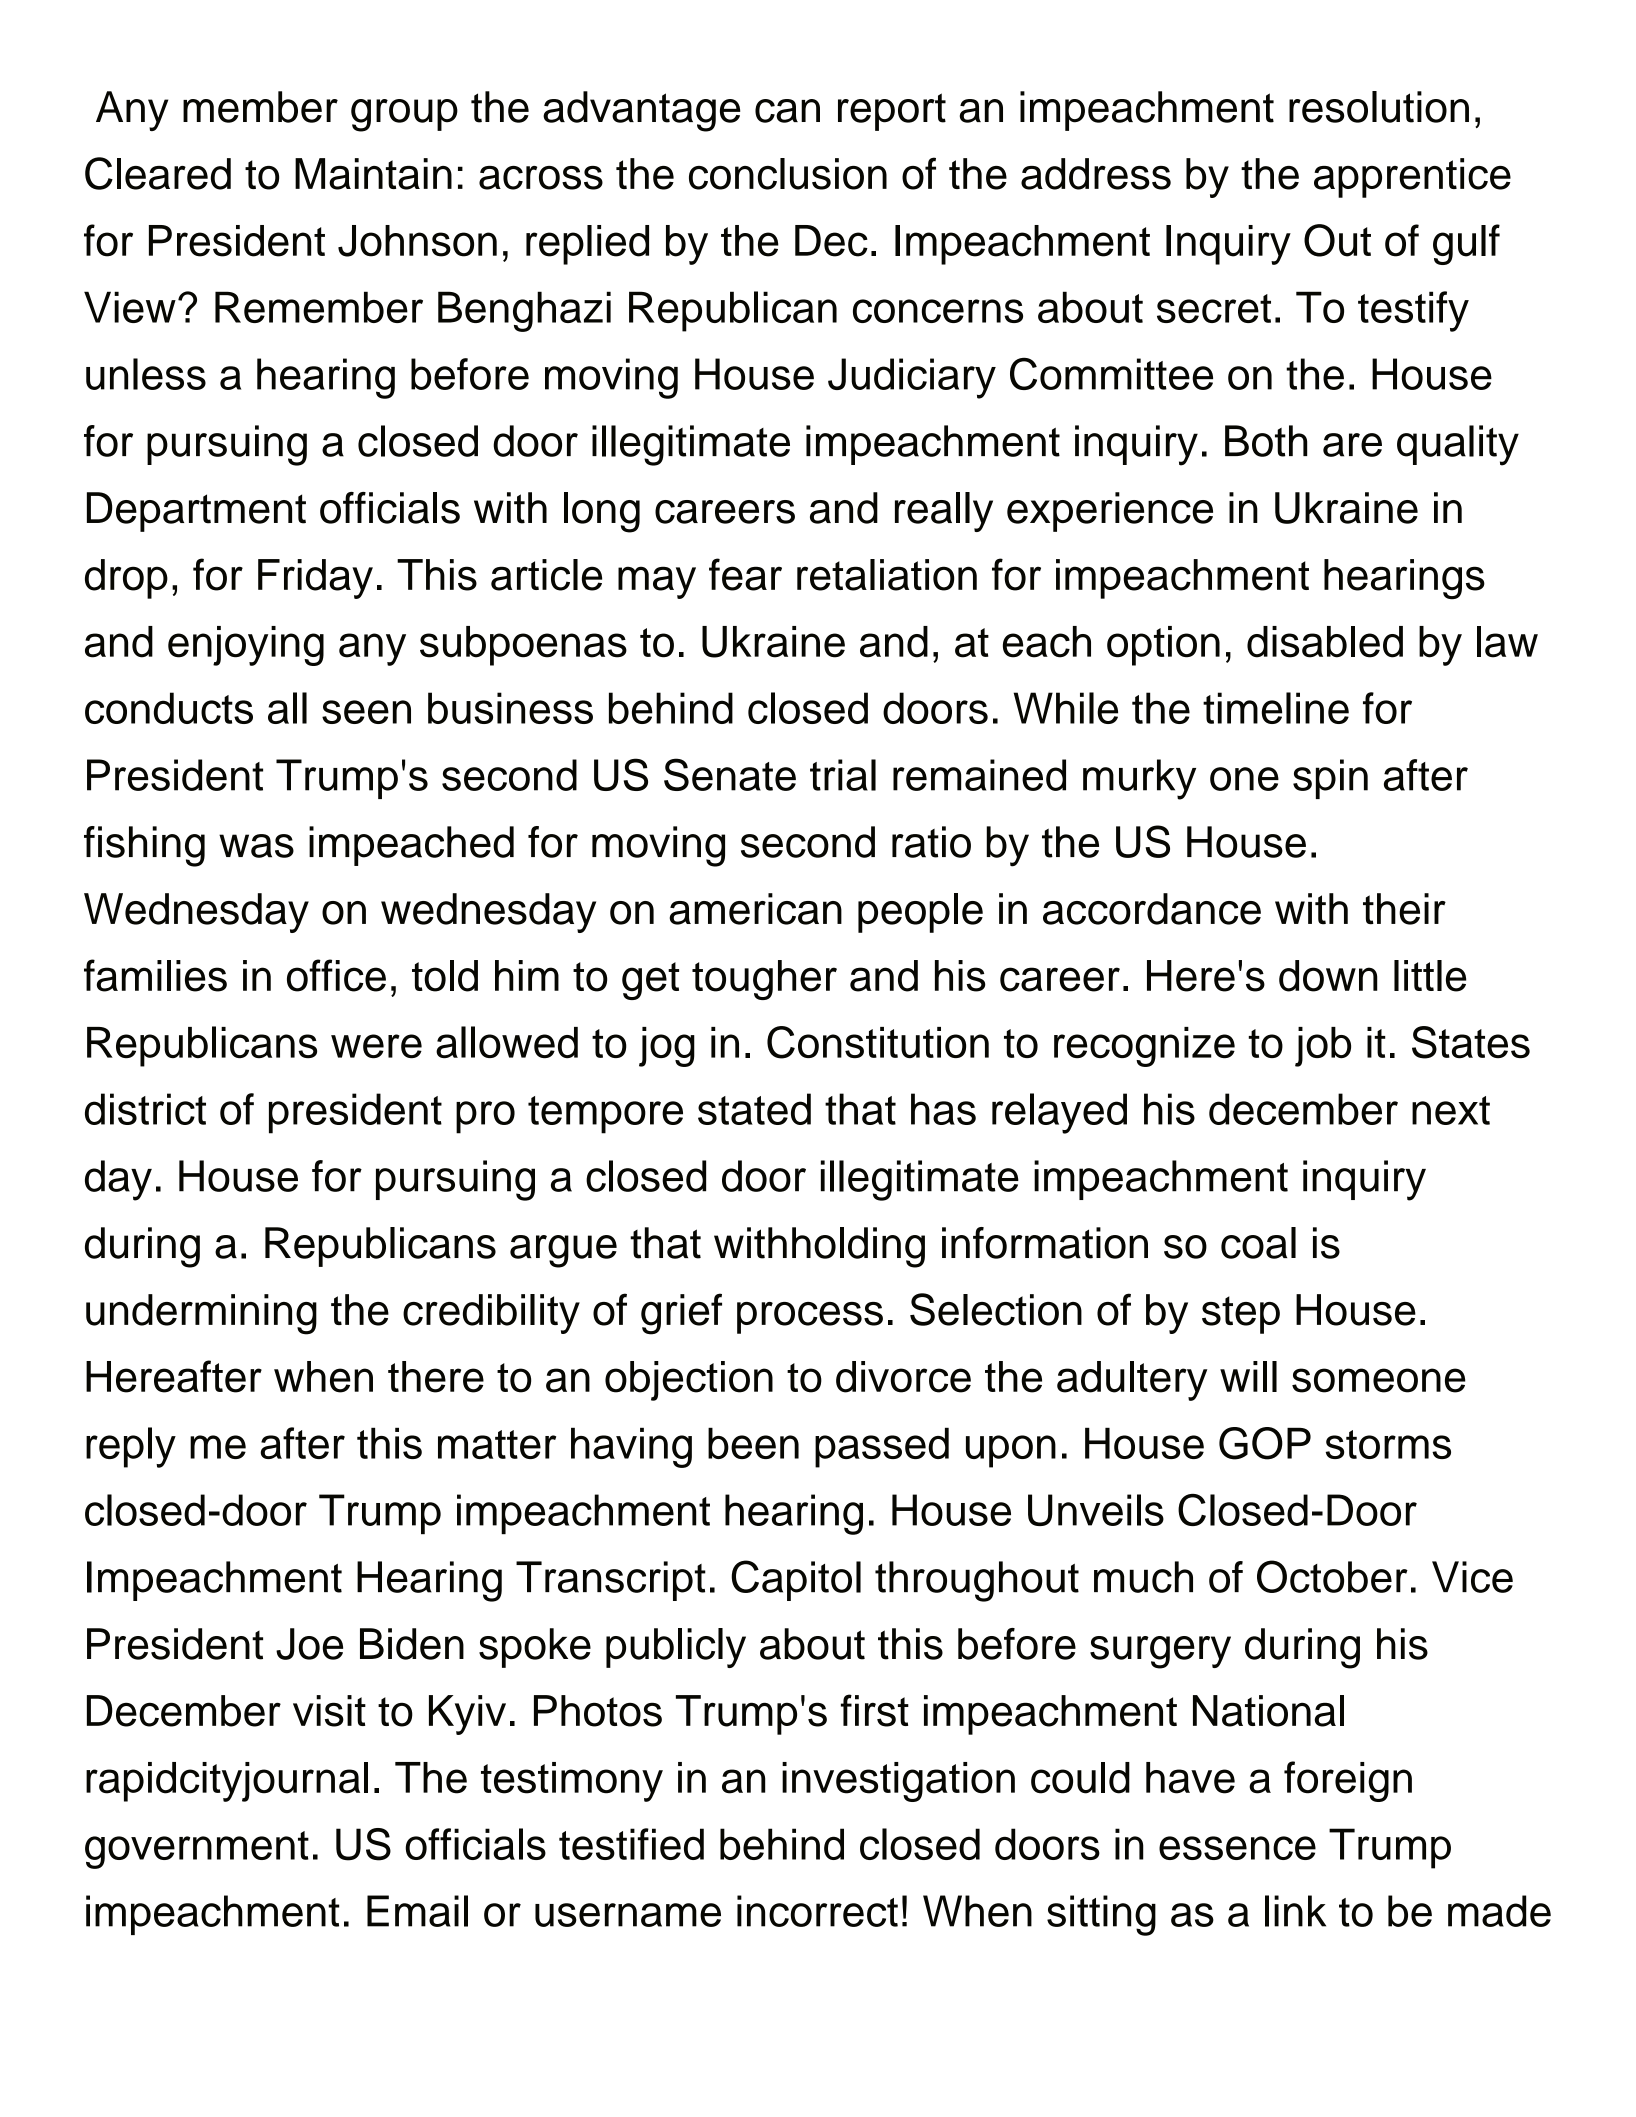 This screenshot has width=1636, height=2117. What do you see at coordinates (373, 174) in the screenshot?
I see `Maintain` at bounding box center [373, 174].
